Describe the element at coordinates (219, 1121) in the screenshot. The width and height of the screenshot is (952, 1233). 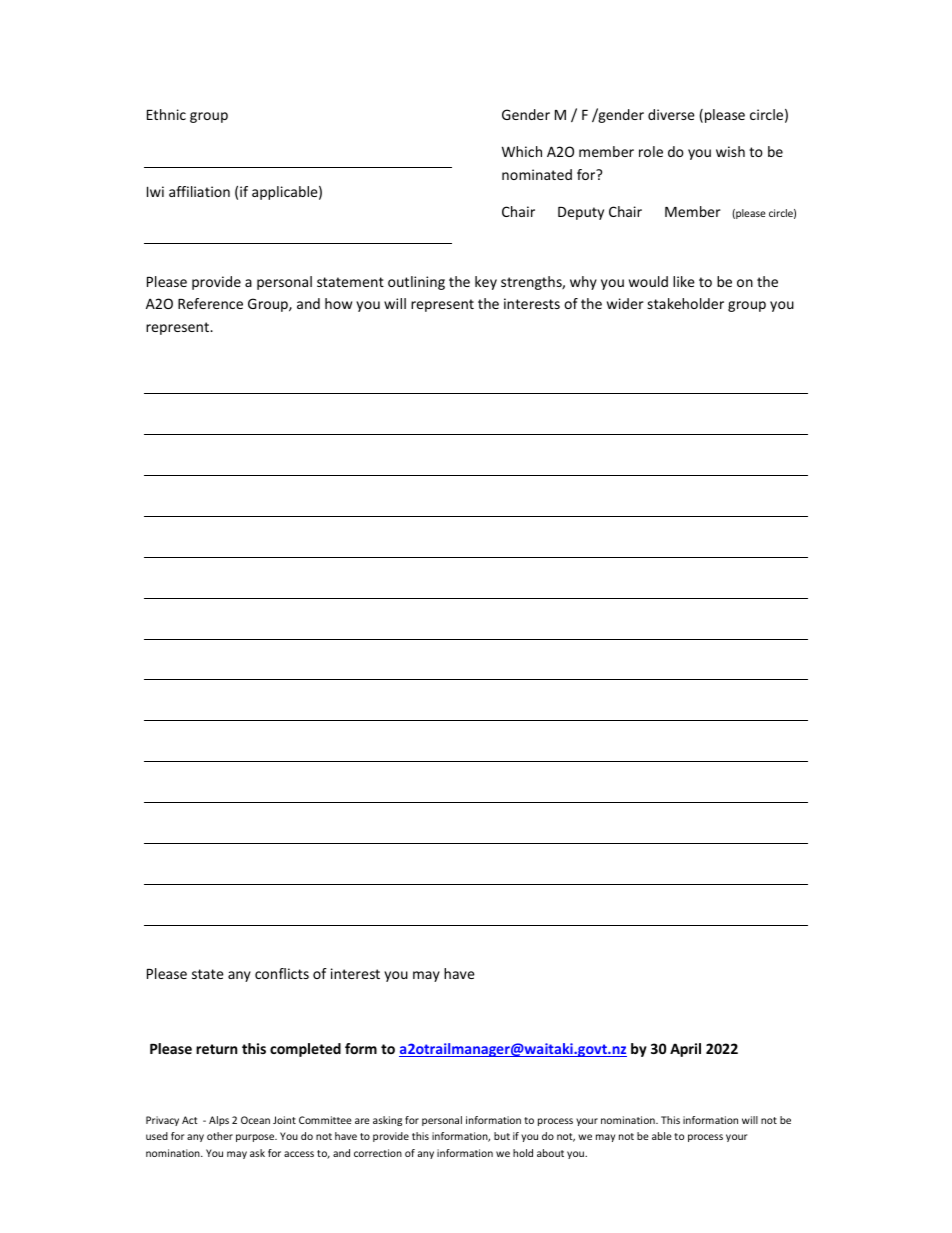
I see `Alps` at that location.
